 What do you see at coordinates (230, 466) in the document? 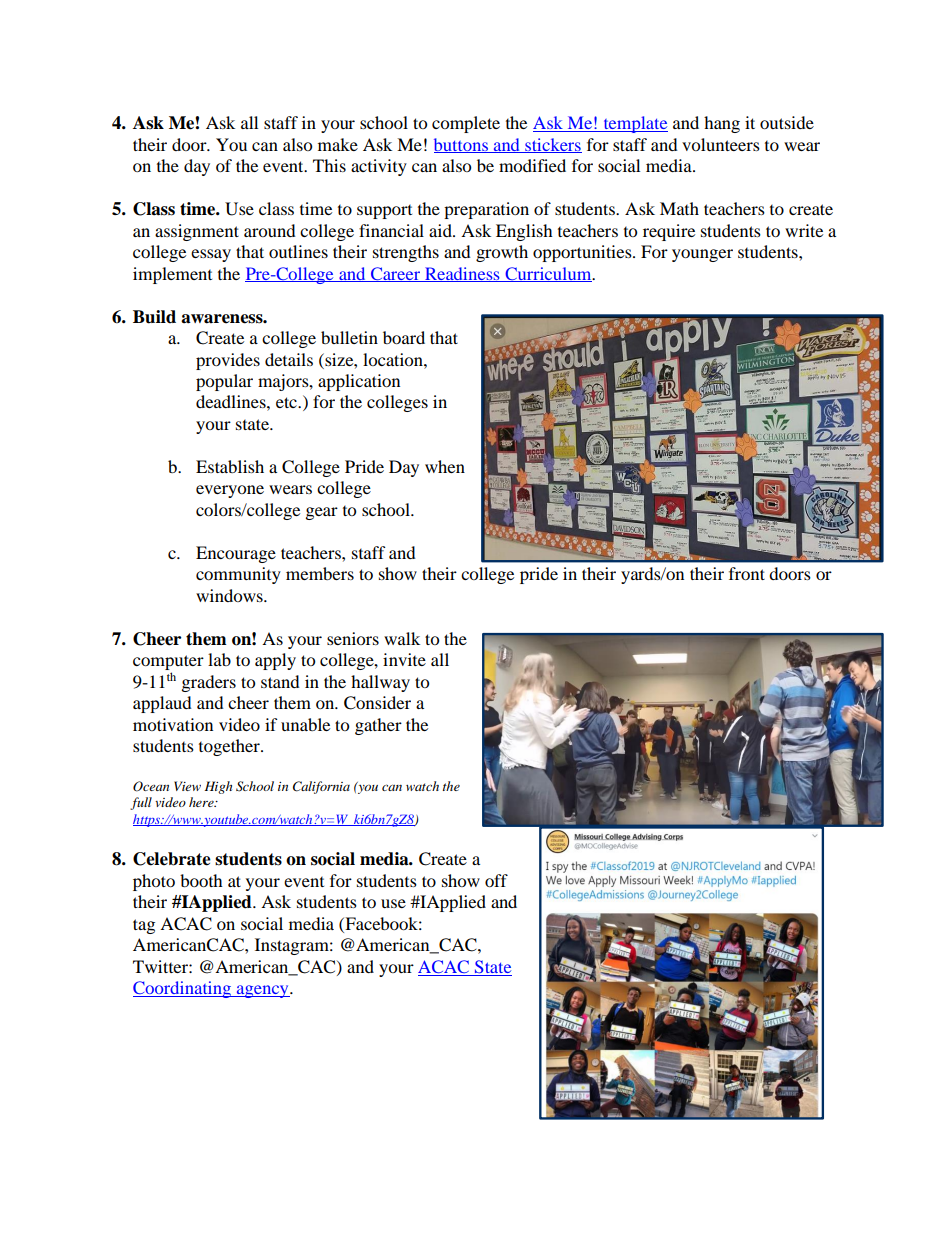
I see `Establish` at bounding box center [230, 466].
